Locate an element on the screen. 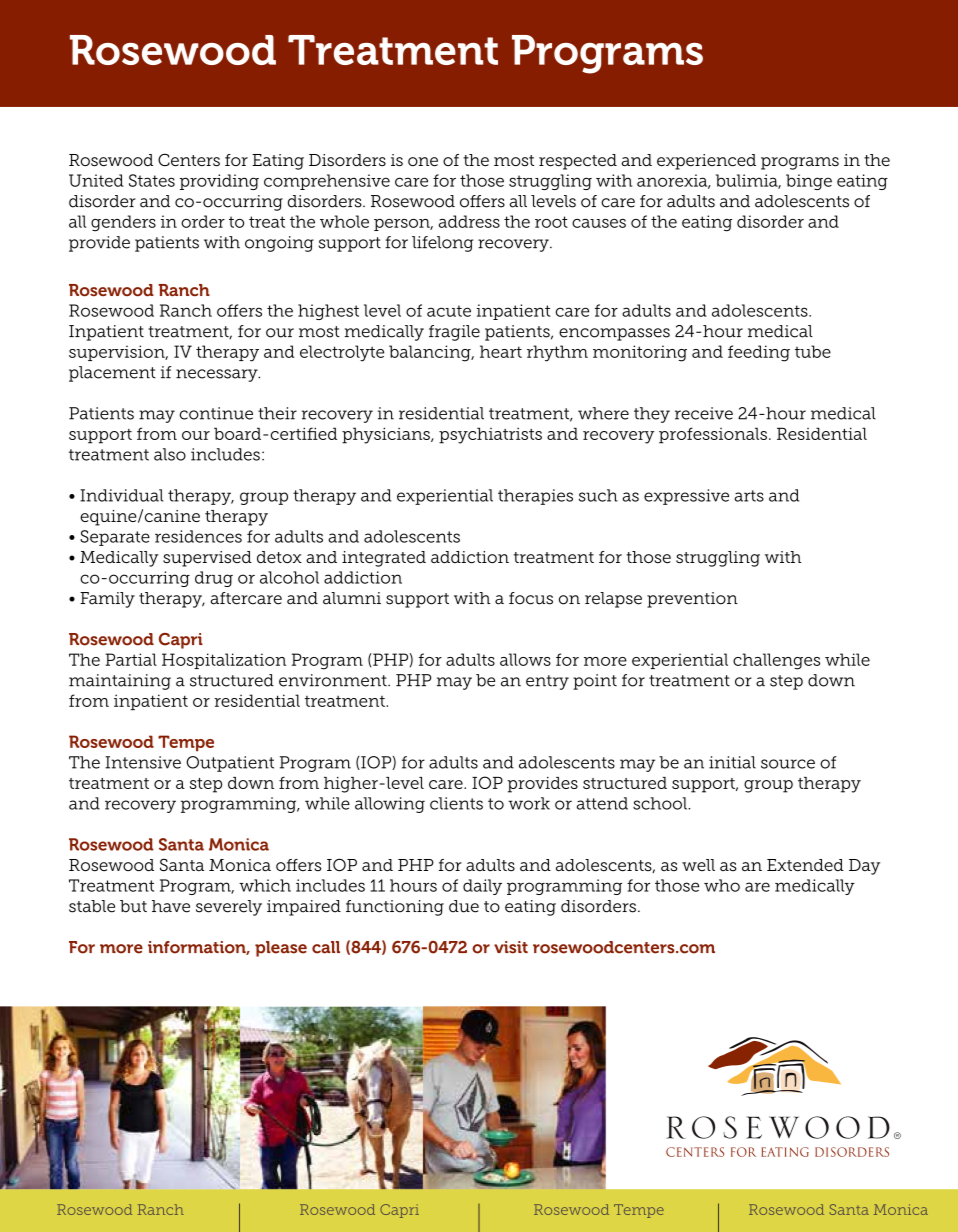  Extended is located at coordinates (805, 865).
